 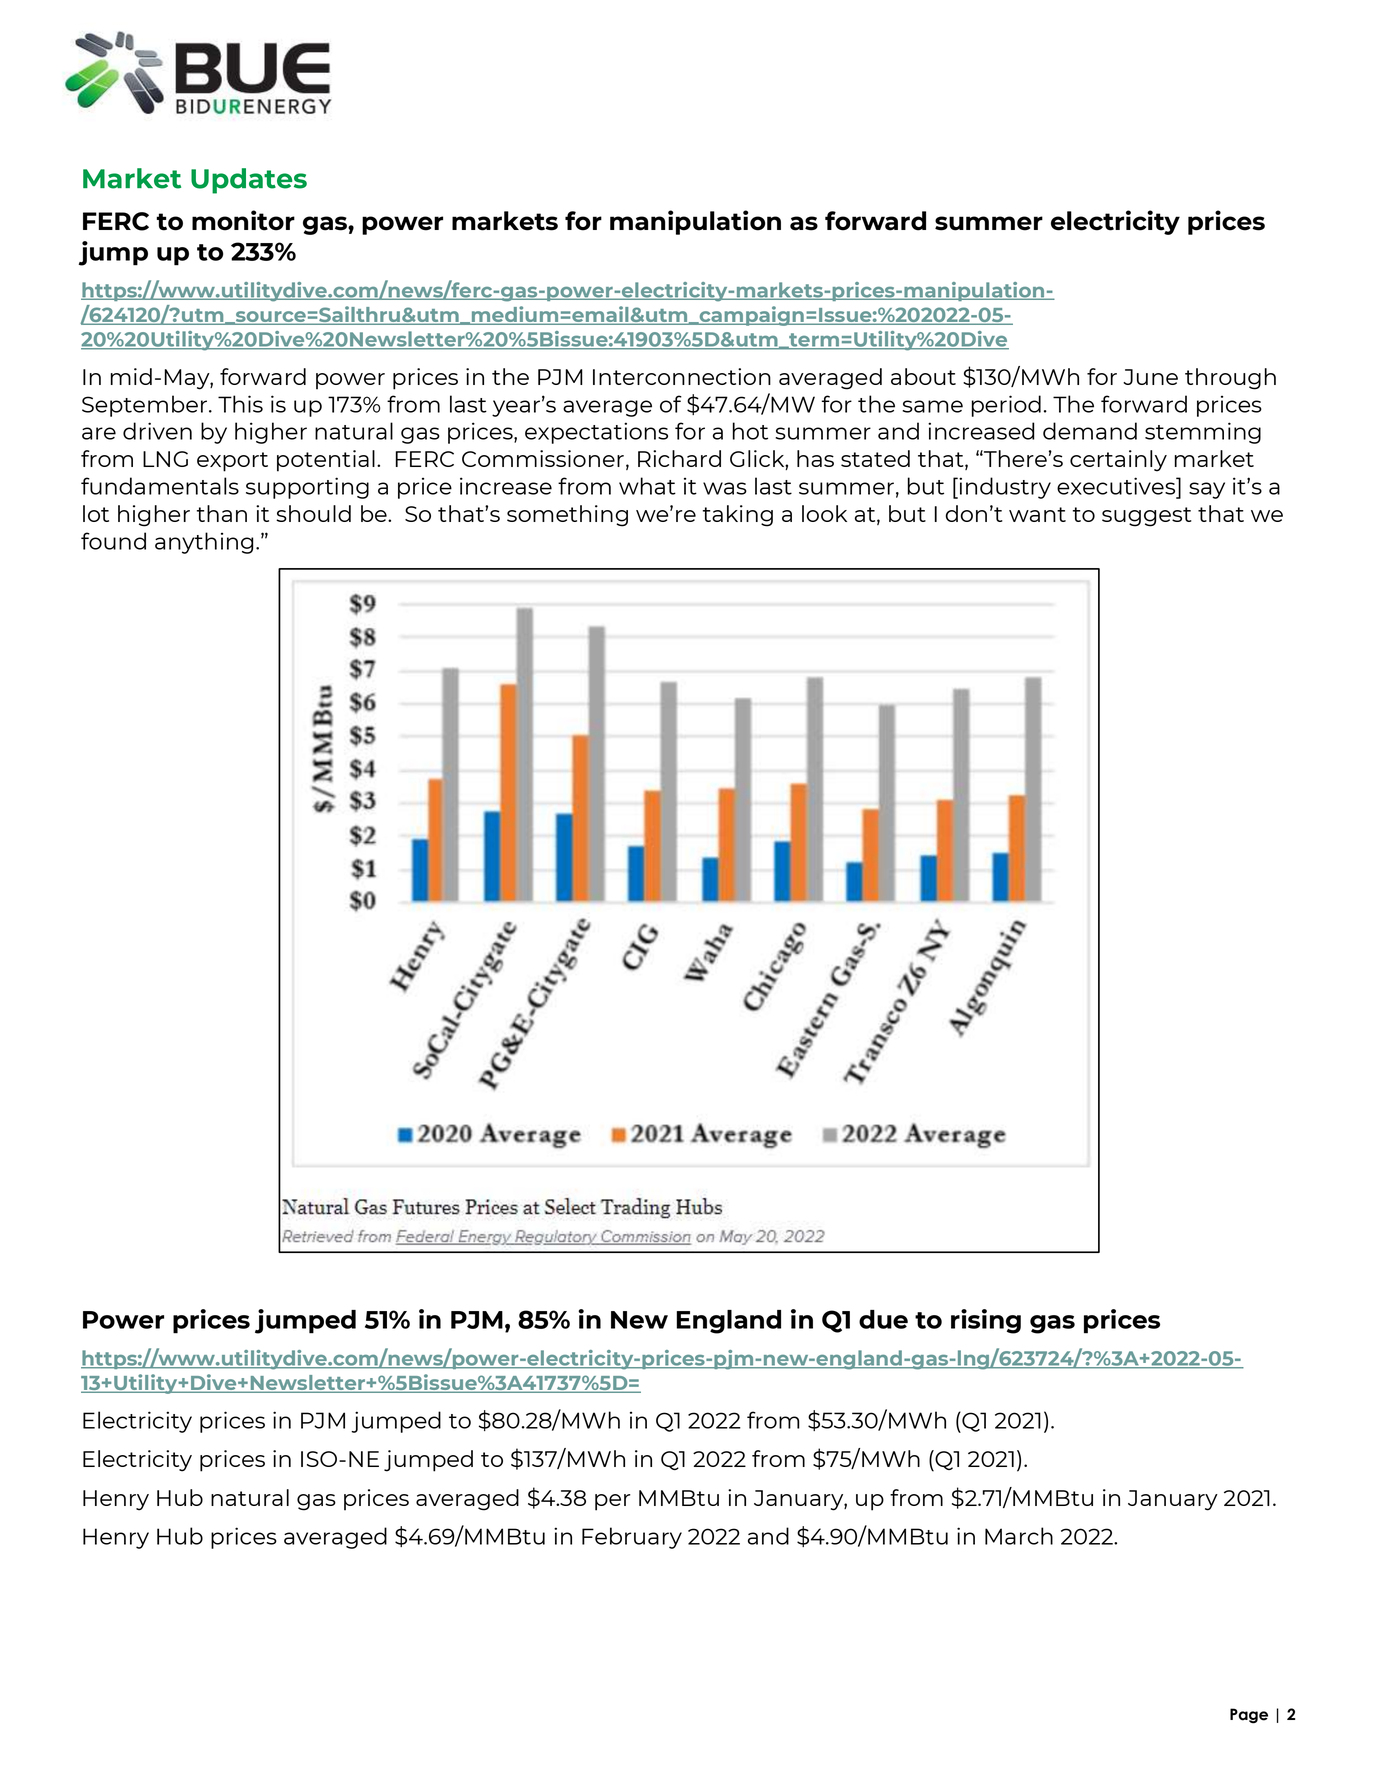 I want to click on what, so click(x=647, y=486).
